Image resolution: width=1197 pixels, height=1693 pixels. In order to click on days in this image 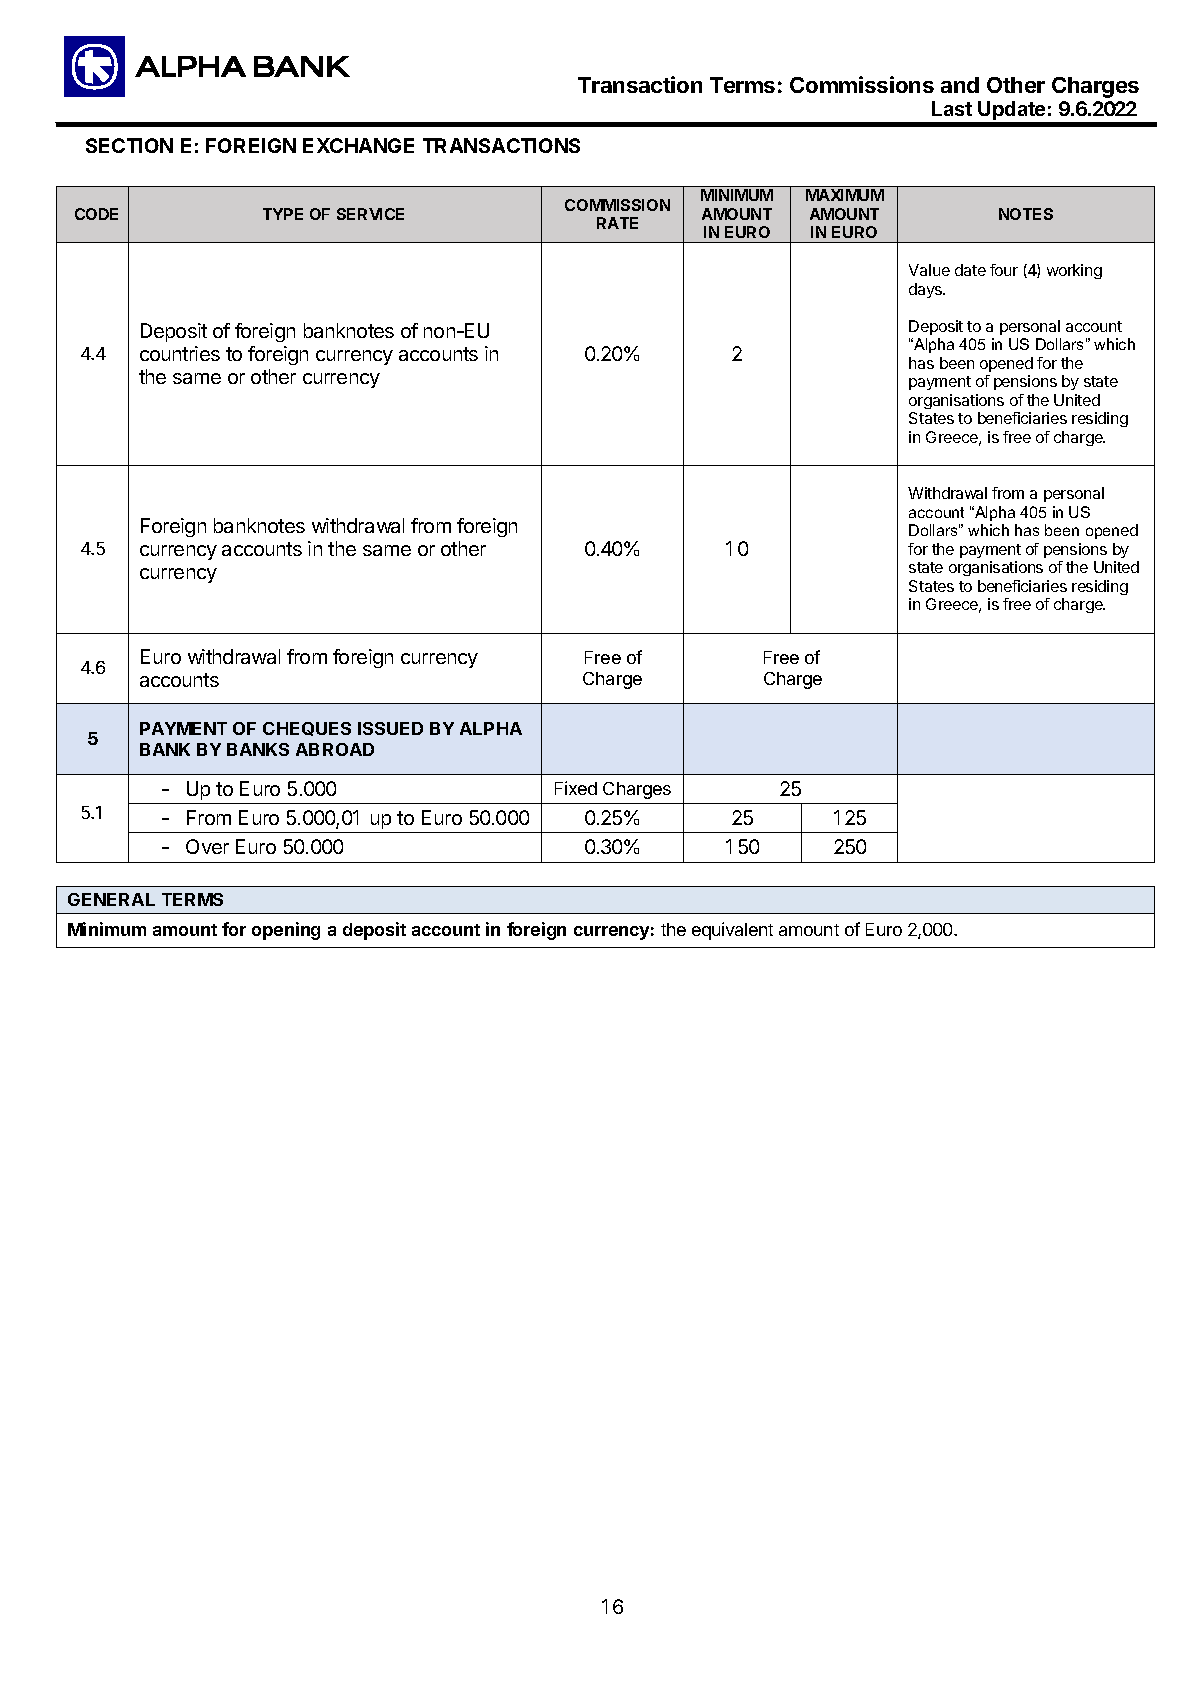, I will do `click(927, 290)`.
